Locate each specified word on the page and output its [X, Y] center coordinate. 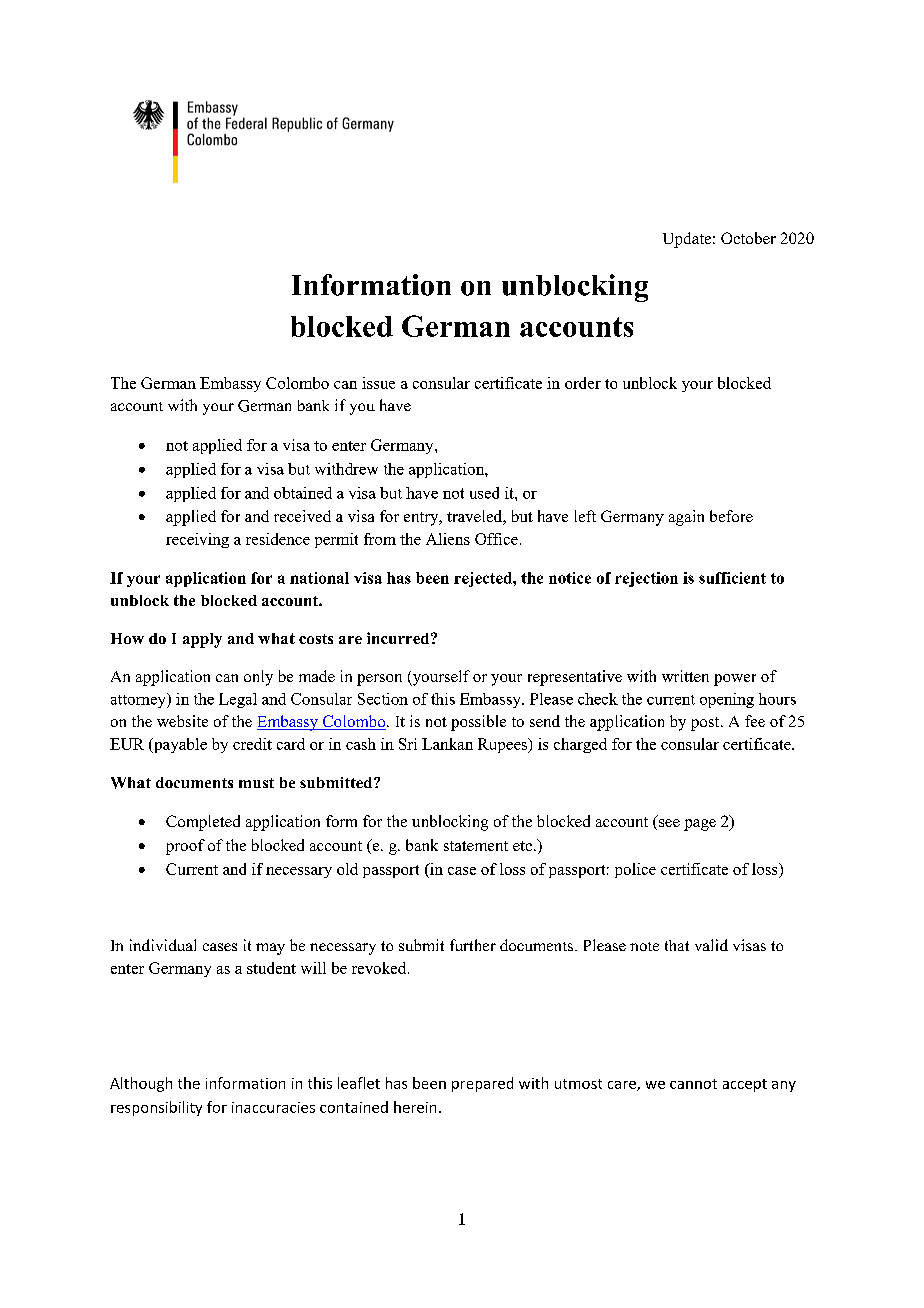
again [686, 518]
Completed [203, 823]
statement [476, 846]
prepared [482, 1084]
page [700, 825]
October [748, 238]
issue [378, 383]
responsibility [156, 1108]
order [583, 383]
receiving [197, 540]
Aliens [448, 539]
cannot [693, 1084]
